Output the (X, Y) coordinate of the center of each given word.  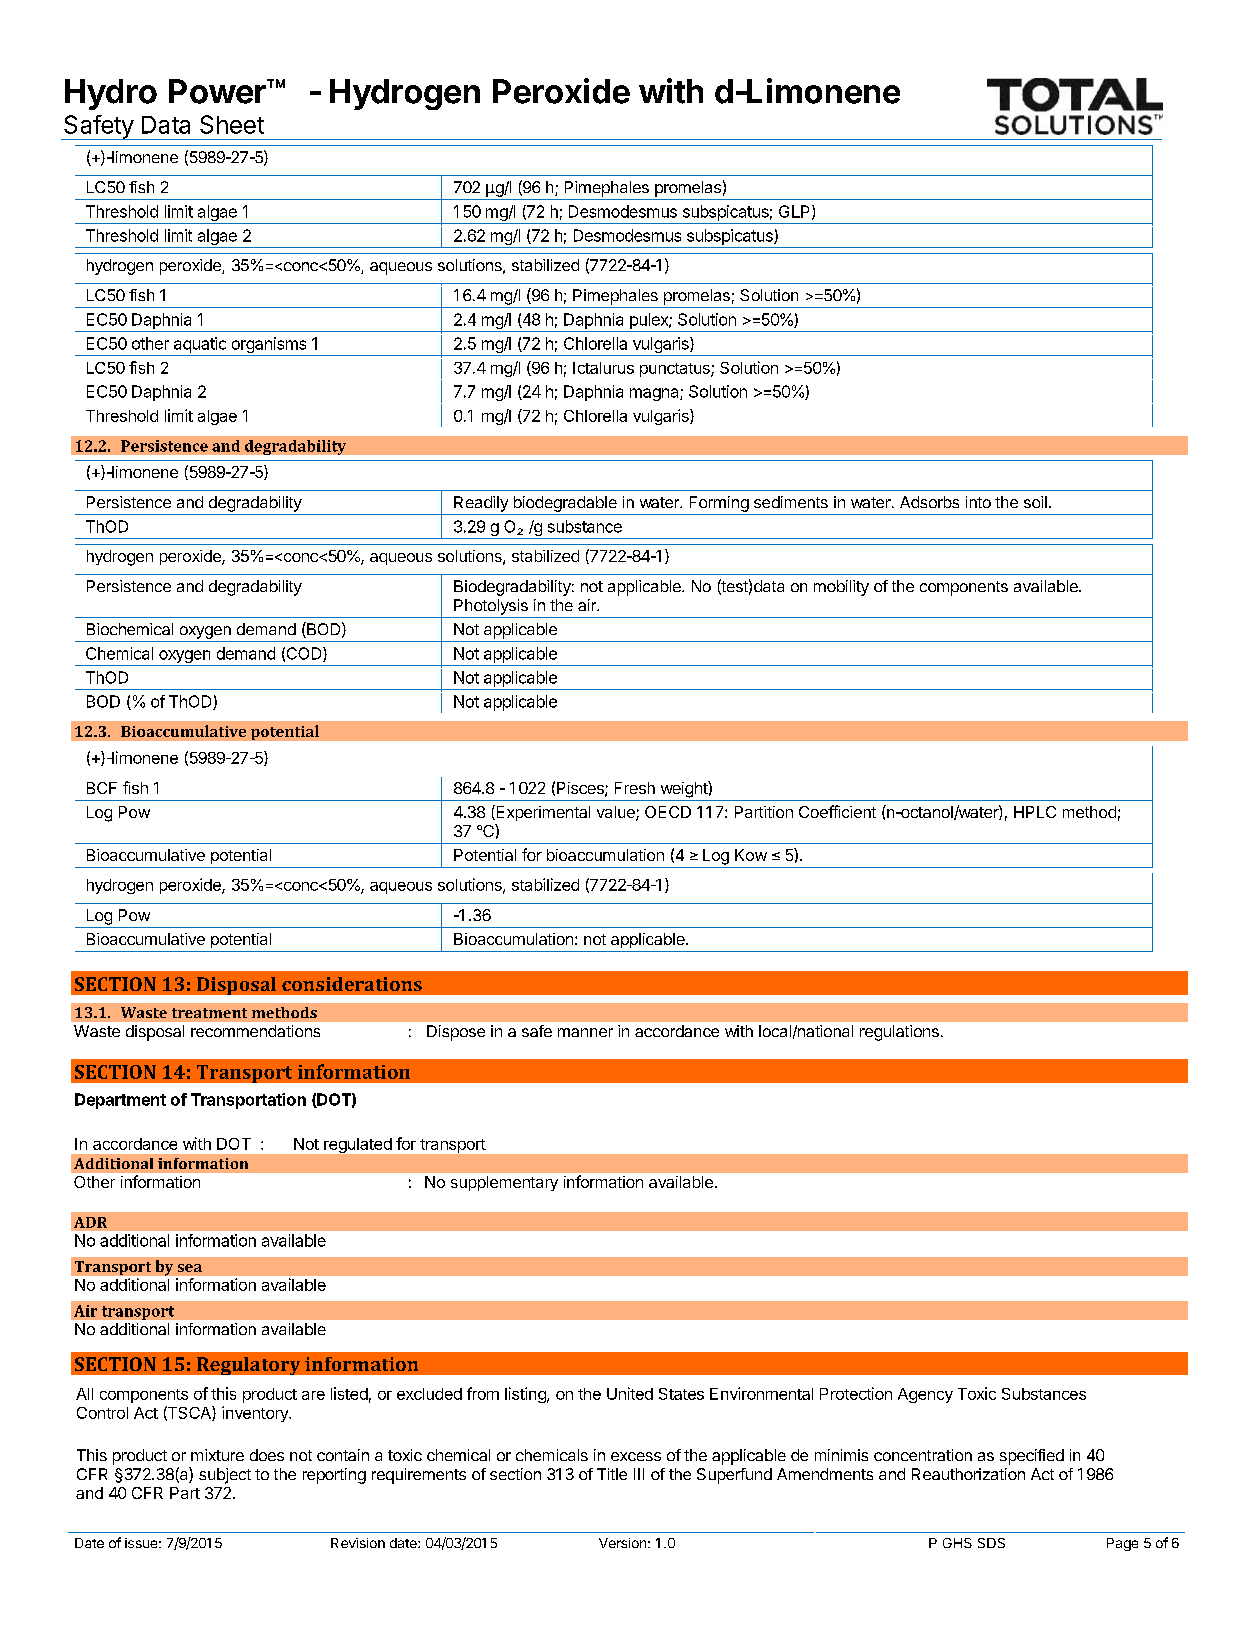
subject (225, 1476)
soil (1035, 502)
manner (585, 1032)
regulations (899, 1033)
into (978, 502)
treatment (209, 1013)
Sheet (232, 124)
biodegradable (565, 504)
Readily (481, 504)
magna (655, 394)
